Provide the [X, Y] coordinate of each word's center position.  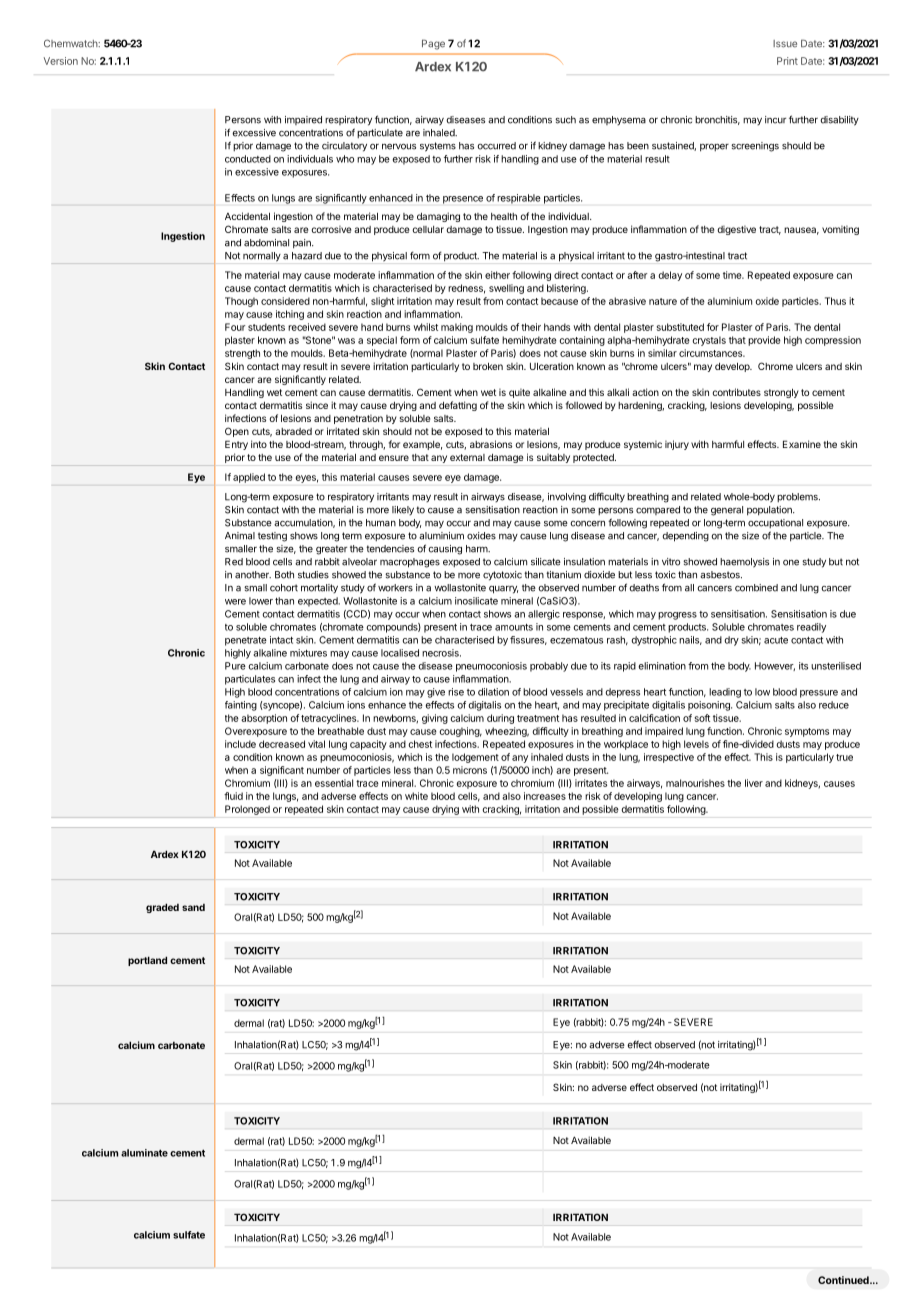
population [770, 511]
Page [433, 44]
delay [670, 276]
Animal [240, 536]
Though [241, 302]
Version [61, 61]
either [497, 275]
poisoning [710, 706]
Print [787, 61]
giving [435, 719]
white [416, 796]
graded [162, 908]
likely [403, 510]
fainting [241, 706]
